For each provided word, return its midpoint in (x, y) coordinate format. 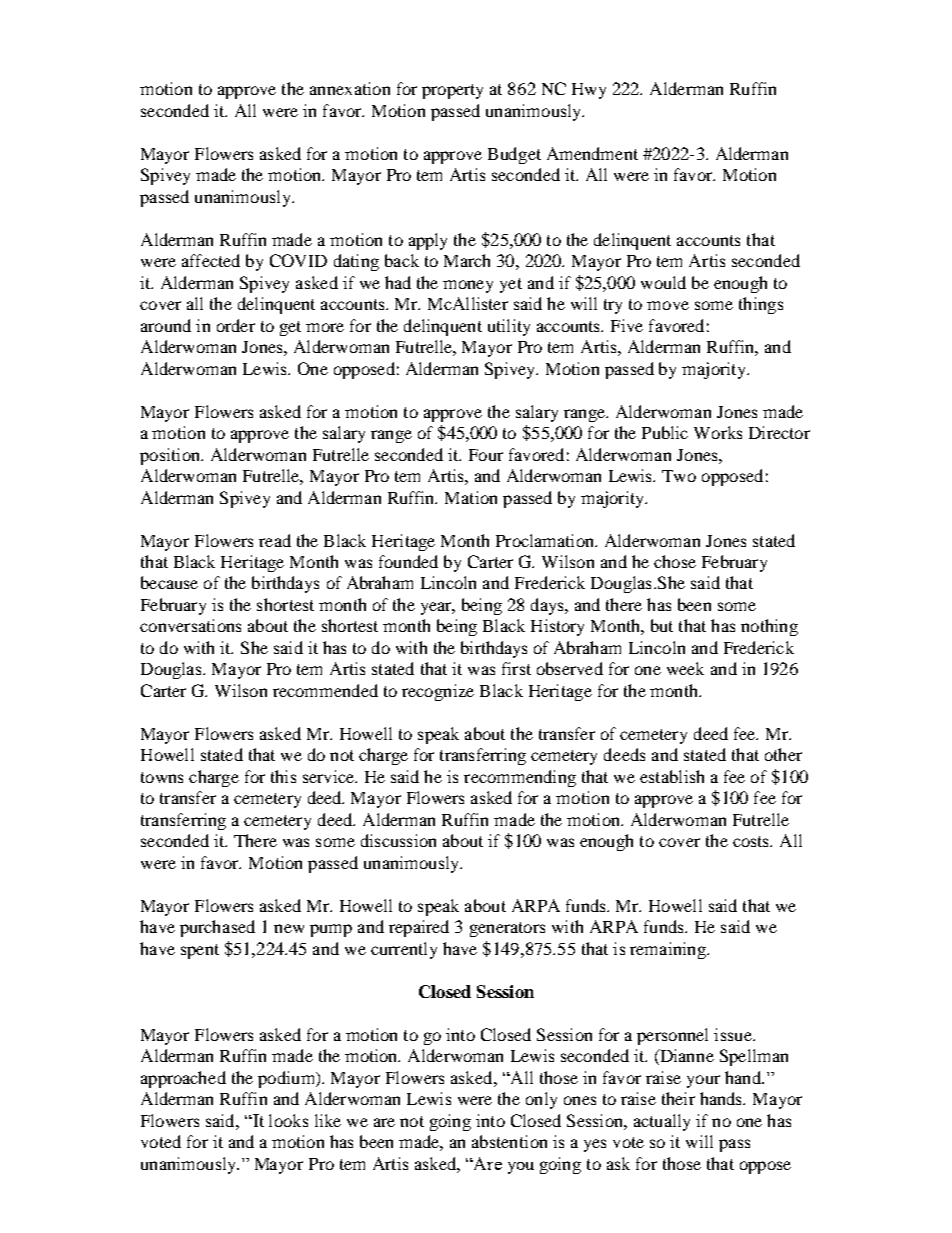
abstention (509, 1141)
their (678, 1098)
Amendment (592, 153)
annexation (350, 88)
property (452, 91)
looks (288, 1120)
